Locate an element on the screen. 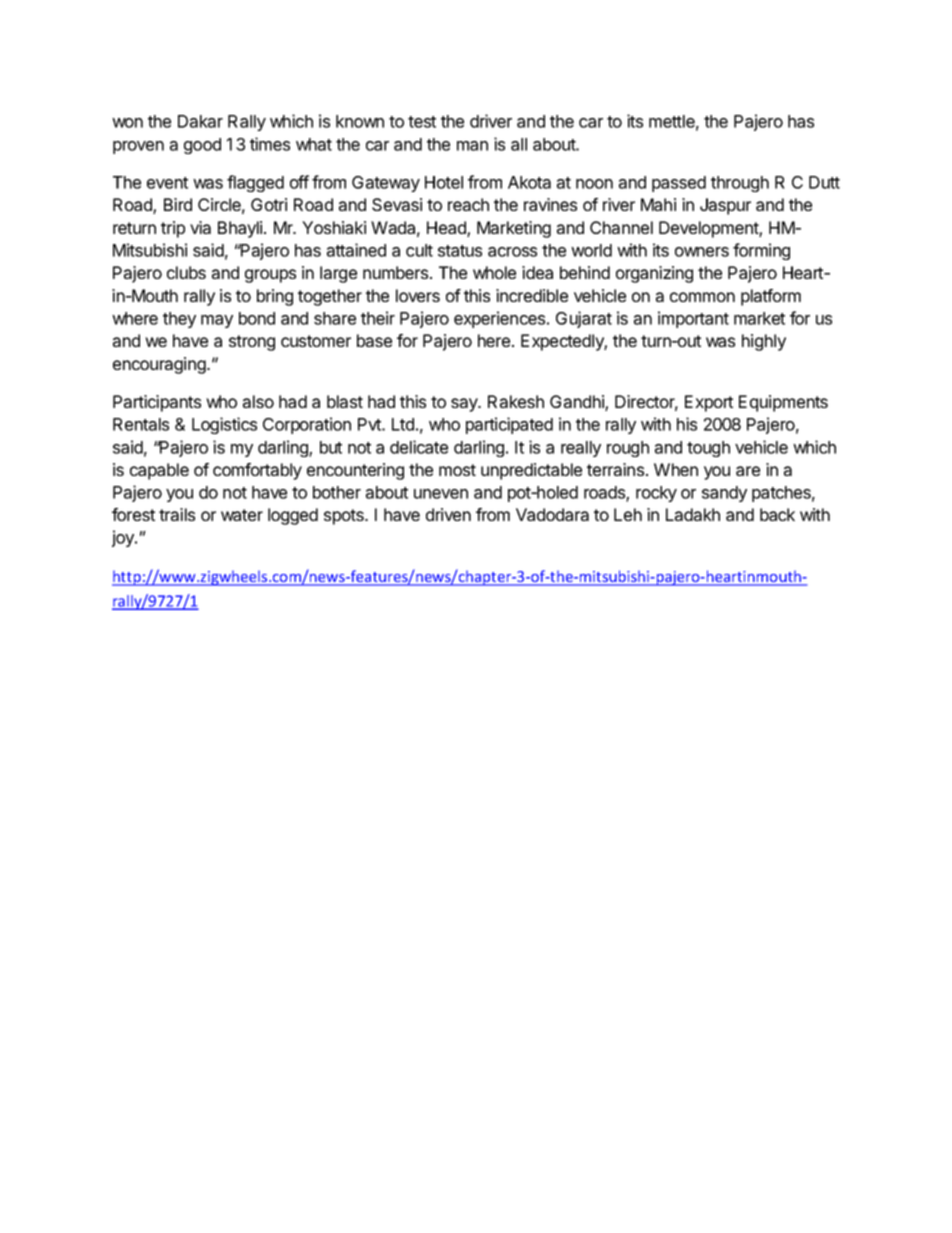  tough is located at coordinates (708, 449).
